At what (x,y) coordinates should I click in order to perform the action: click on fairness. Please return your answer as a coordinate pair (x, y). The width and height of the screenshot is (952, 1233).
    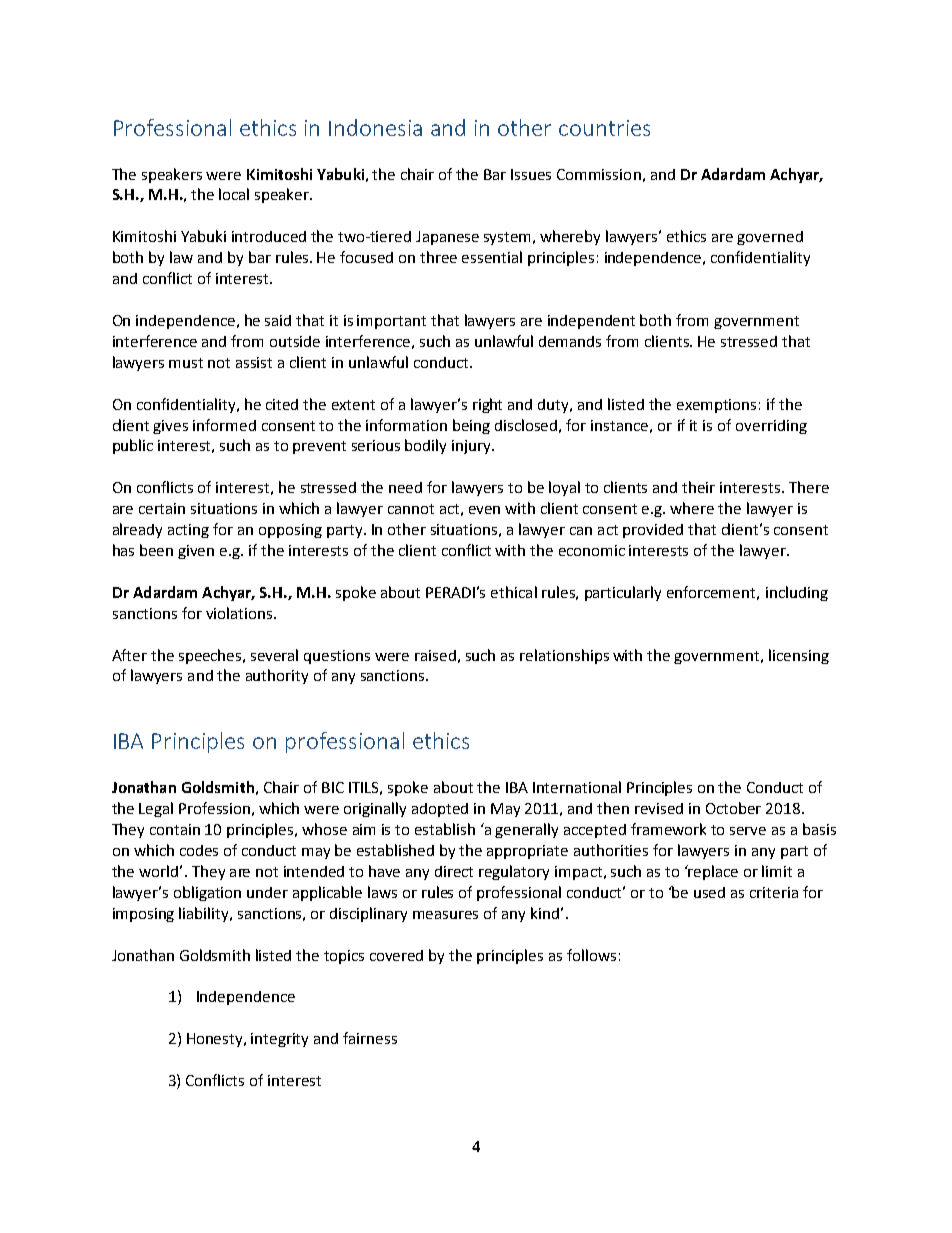
    Looking at the image, I should click on (370, 1038).
